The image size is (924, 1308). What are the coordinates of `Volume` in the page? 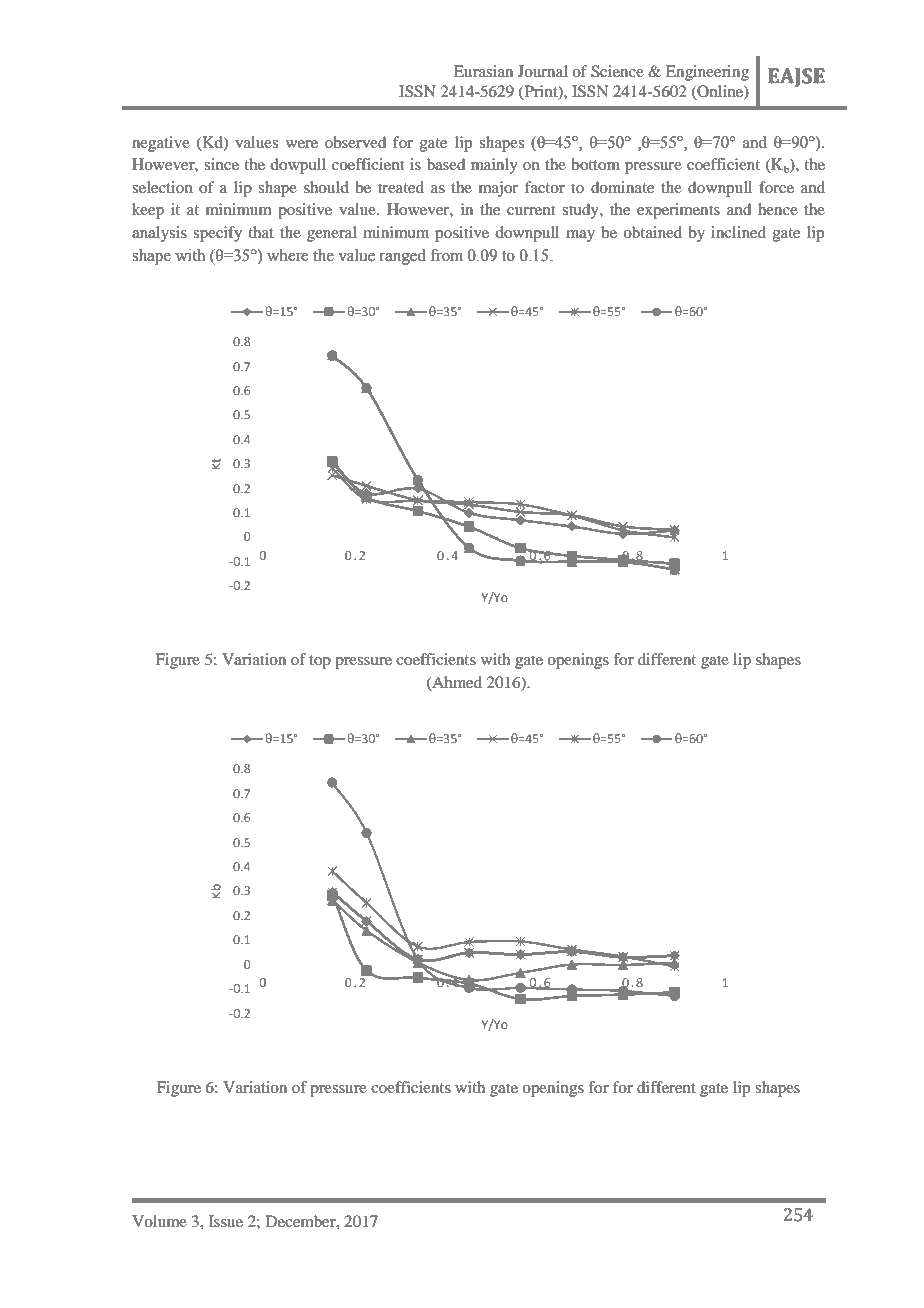 It's located at (159, 1221).
